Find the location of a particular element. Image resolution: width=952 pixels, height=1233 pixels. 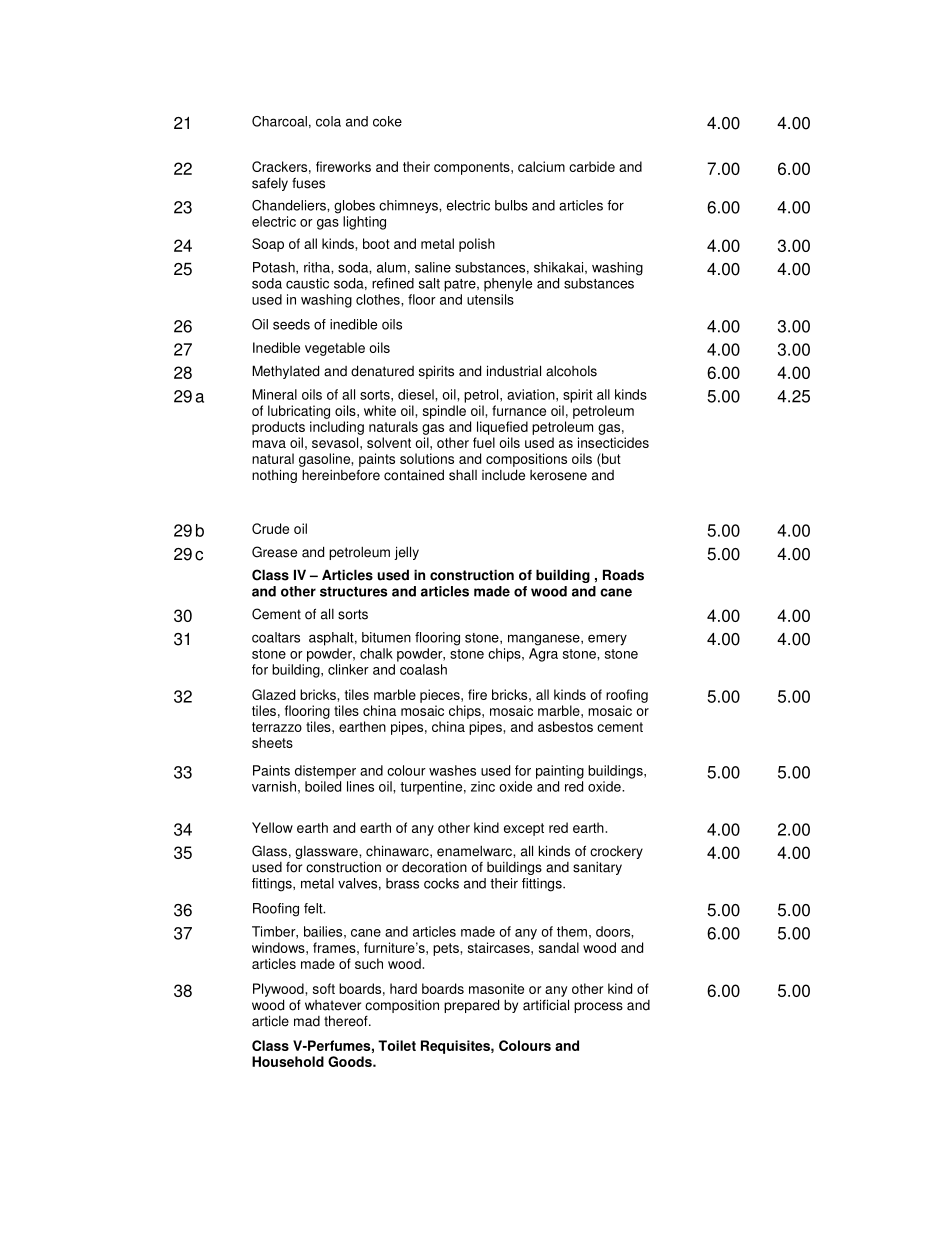

structures is located at coordinates (353, 591).
